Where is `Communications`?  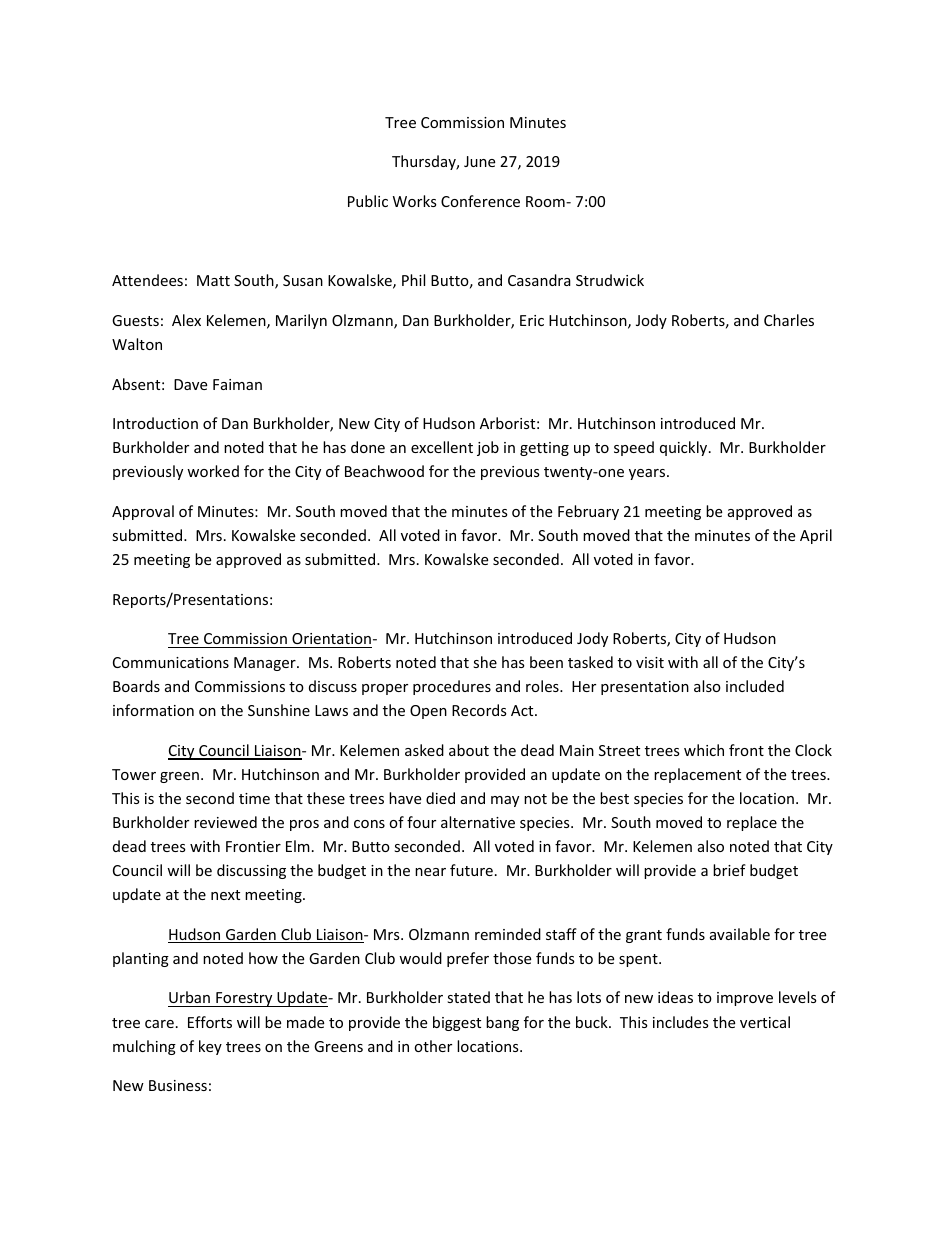
Communications is located at coordinates (171, 662).
